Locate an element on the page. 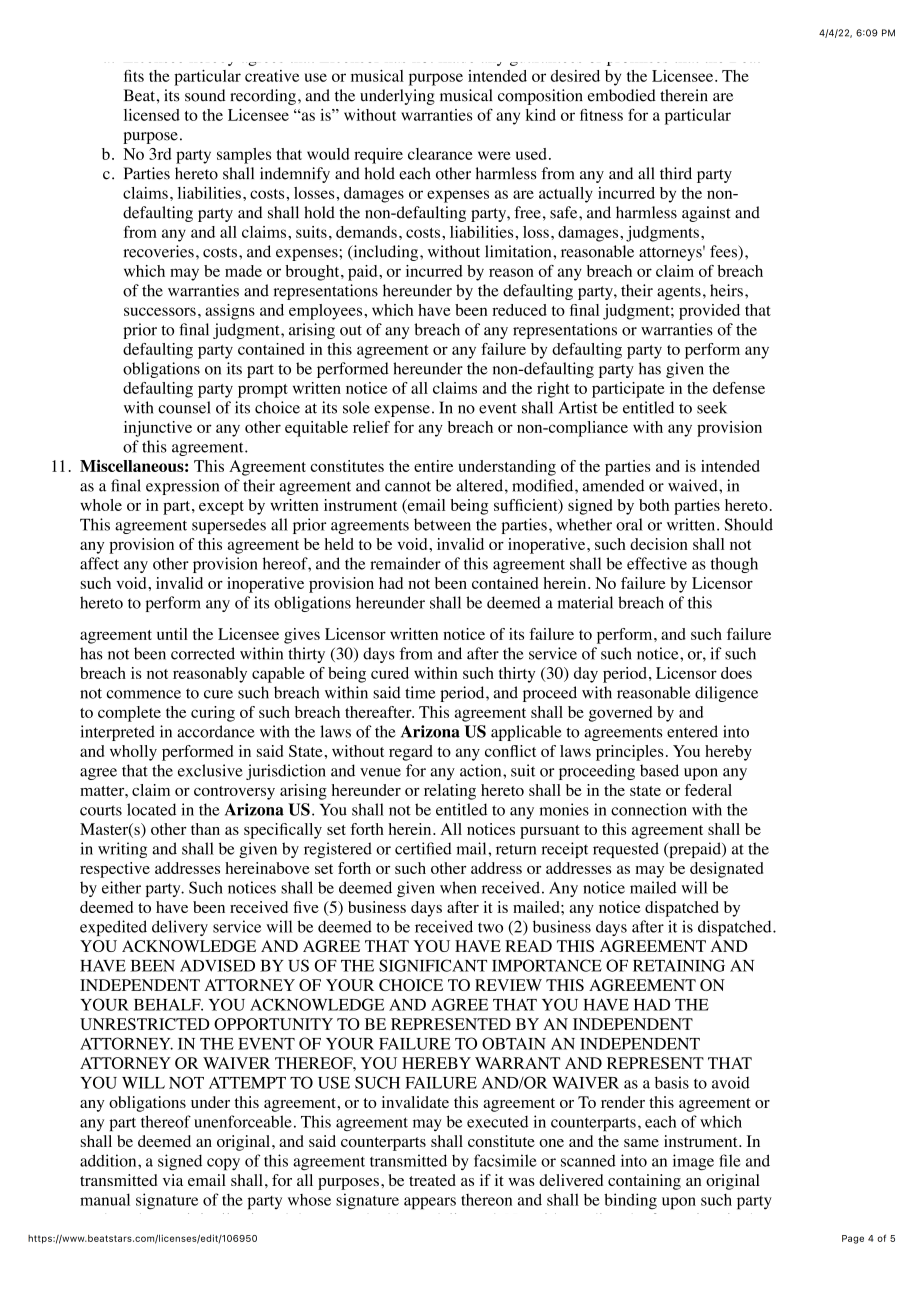 The image size is (924, 1308). file is located at coordinates (729, 1160).
